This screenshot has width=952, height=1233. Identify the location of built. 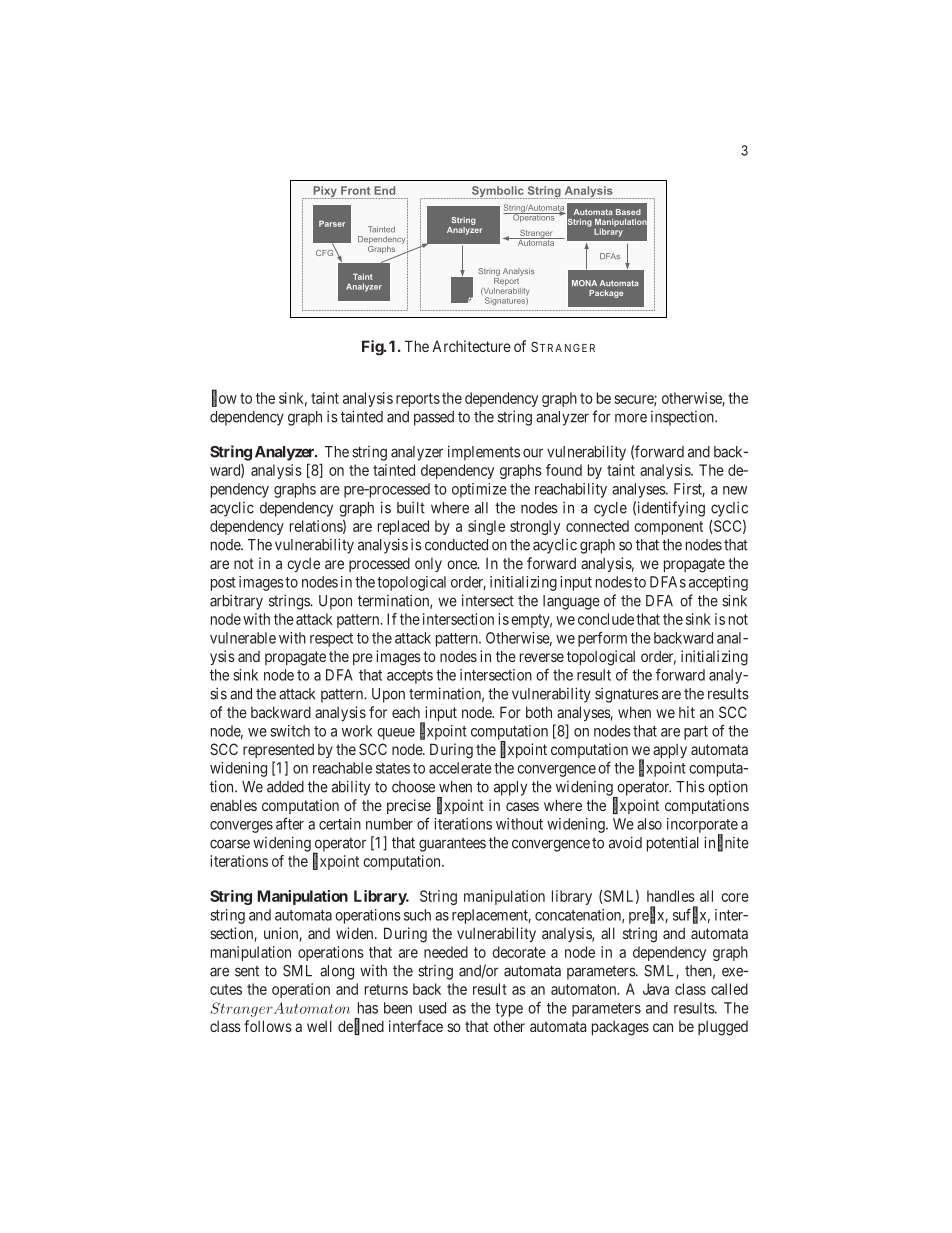
(411, 507).
